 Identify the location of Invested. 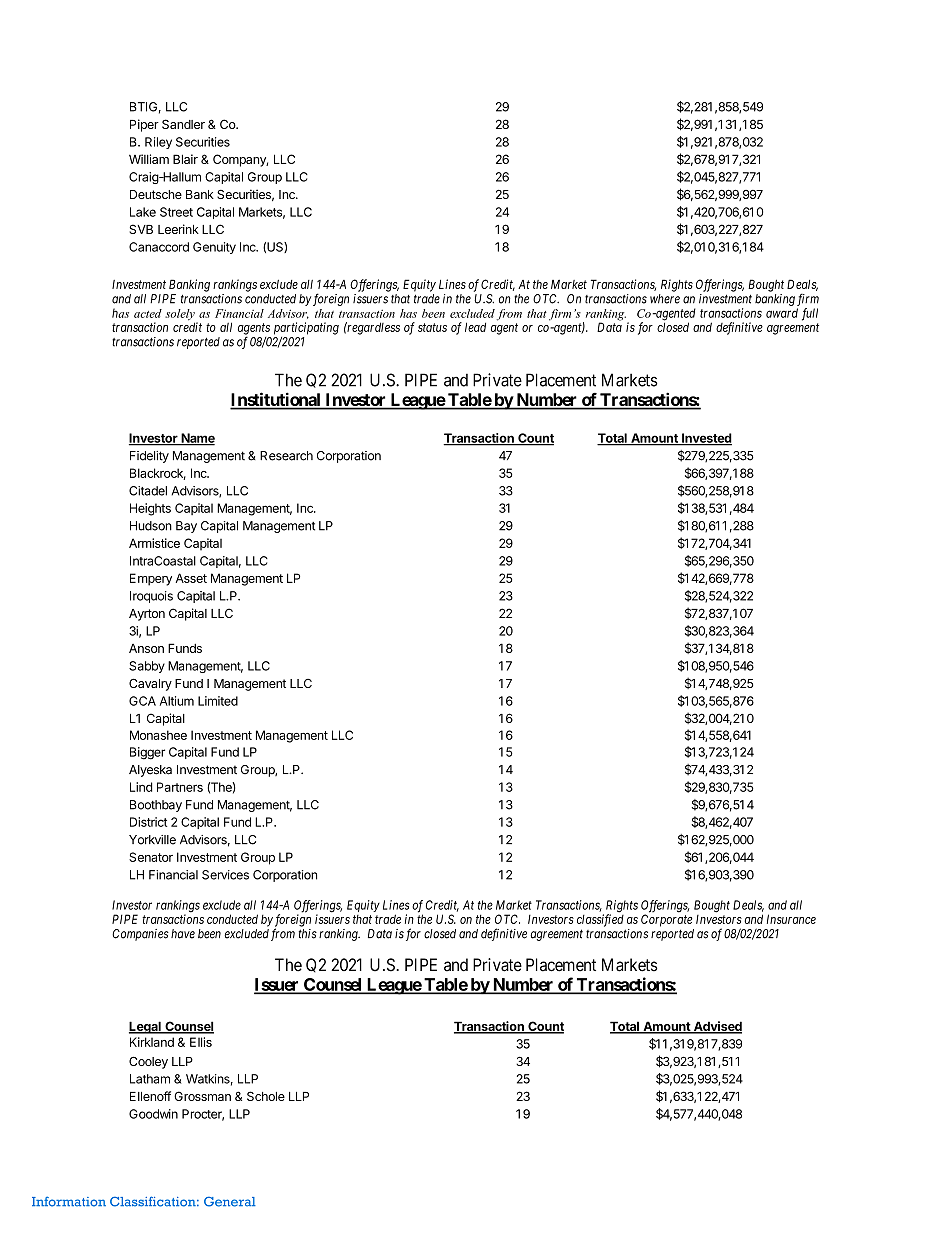
(706, 439).
